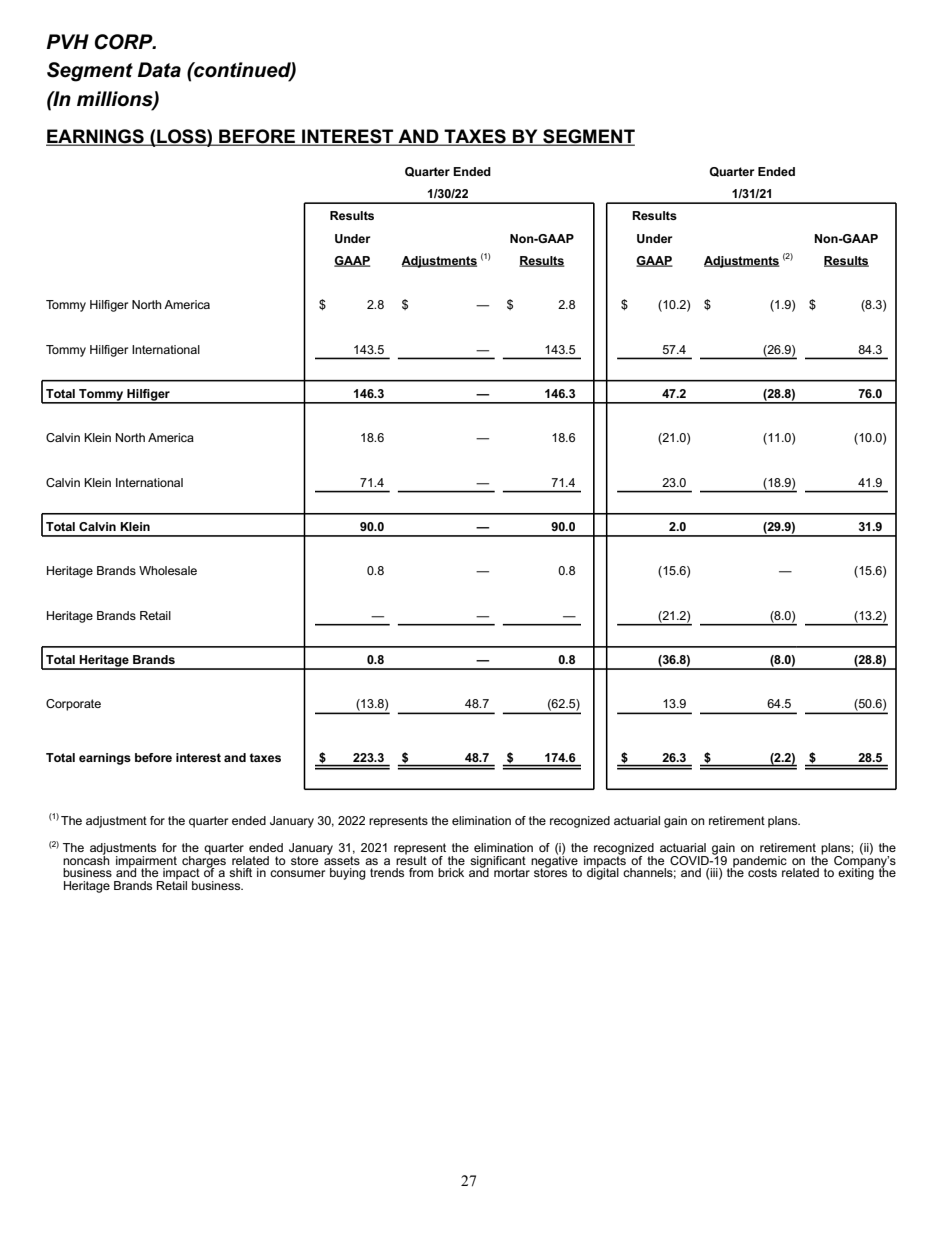 The height and width of the screenshot is (1233, 952). Describe the element at coordinates (297, 873) in the screenshot. I see `consumer` at that location.
